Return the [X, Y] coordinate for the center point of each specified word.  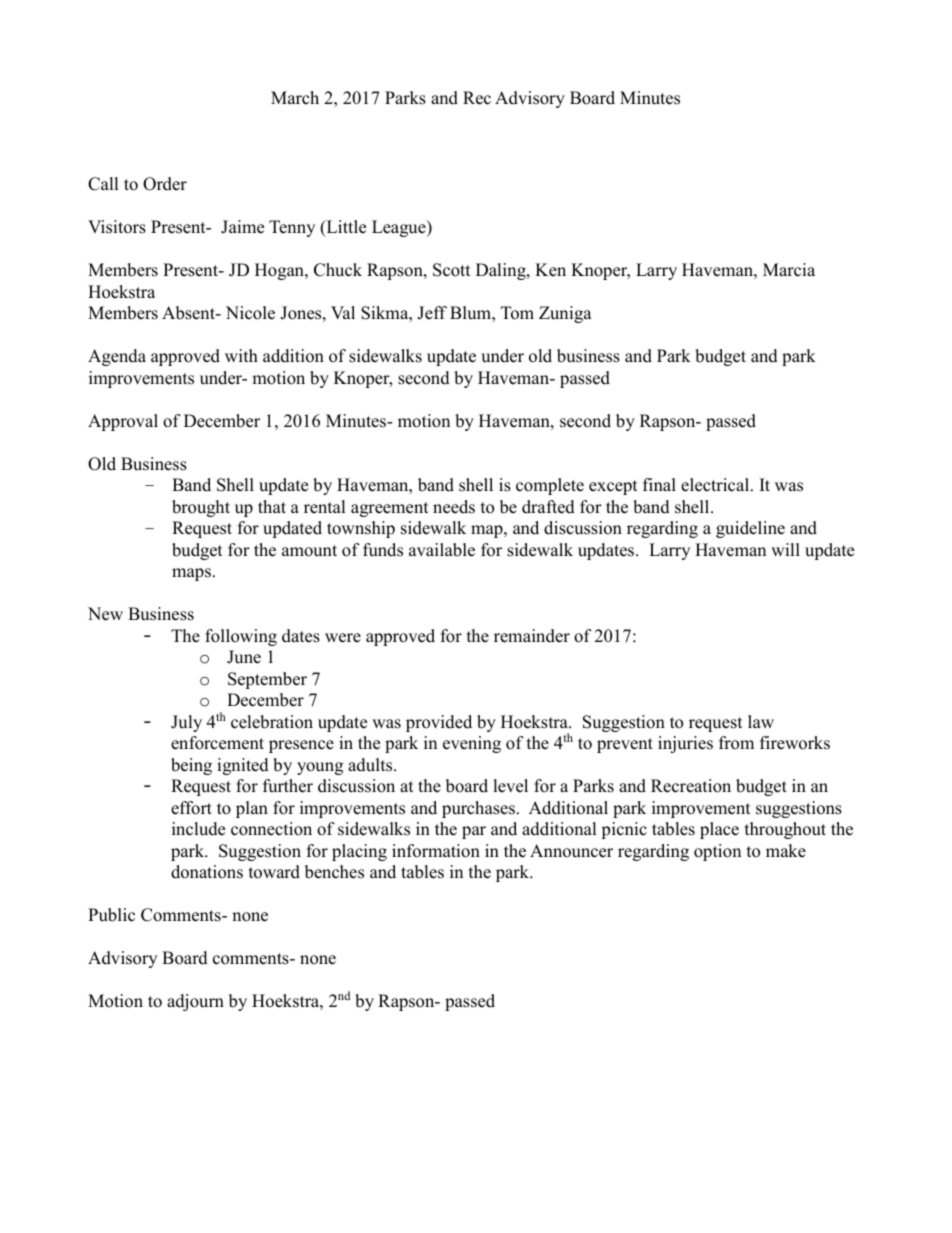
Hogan [280, 271]
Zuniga [565, 314]
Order [165, 184]
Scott [452, 270]
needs [454, 507]
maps [191, 574]
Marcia [789, 270]
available [442, 550]
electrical [716, 485]
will [785, 549]
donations [207, 872]
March [295, 98]
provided [439, 723]
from [736, 743]
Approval [123, 422]
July [186, 723]
